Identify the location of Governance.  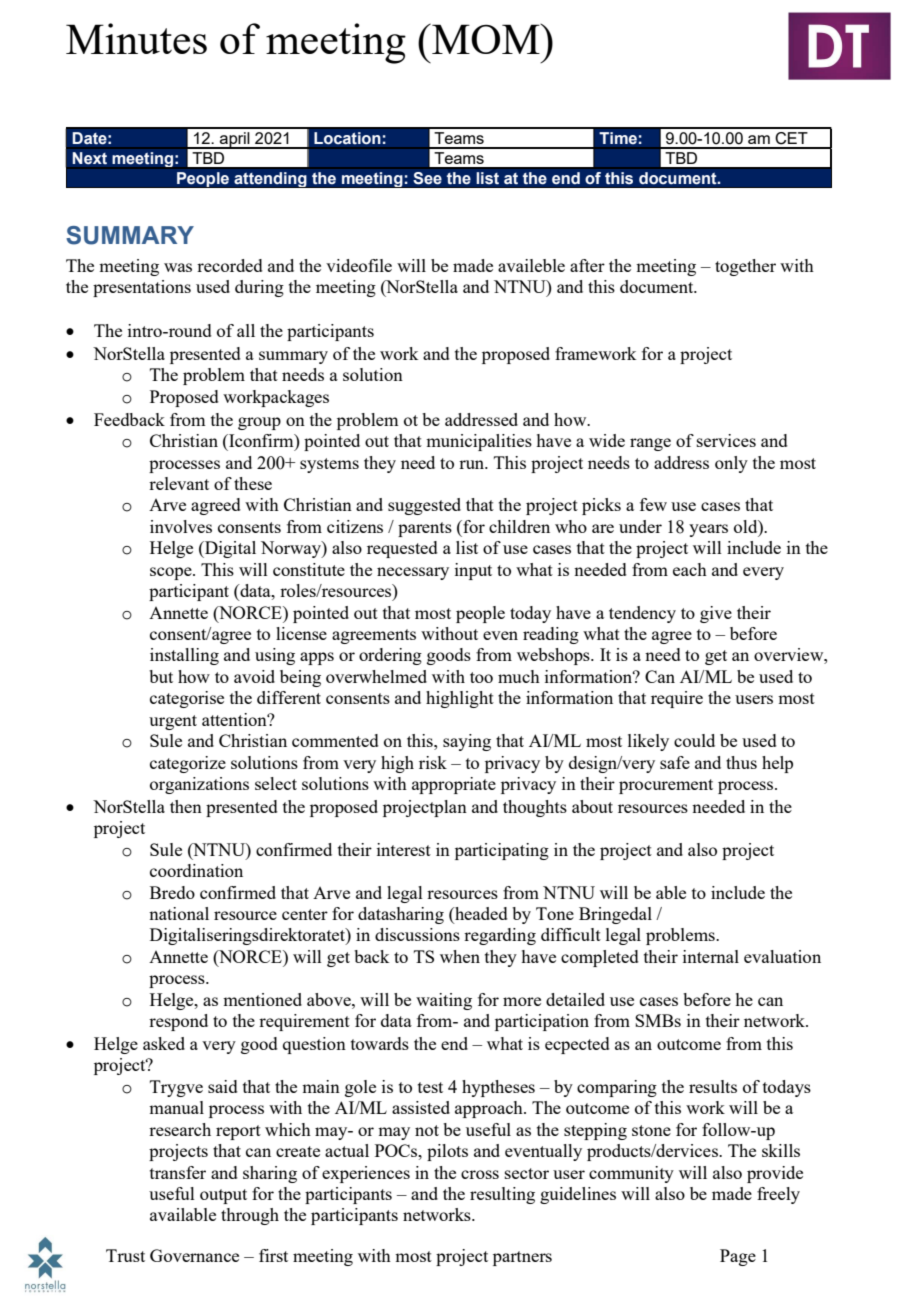
(194, 1255).
